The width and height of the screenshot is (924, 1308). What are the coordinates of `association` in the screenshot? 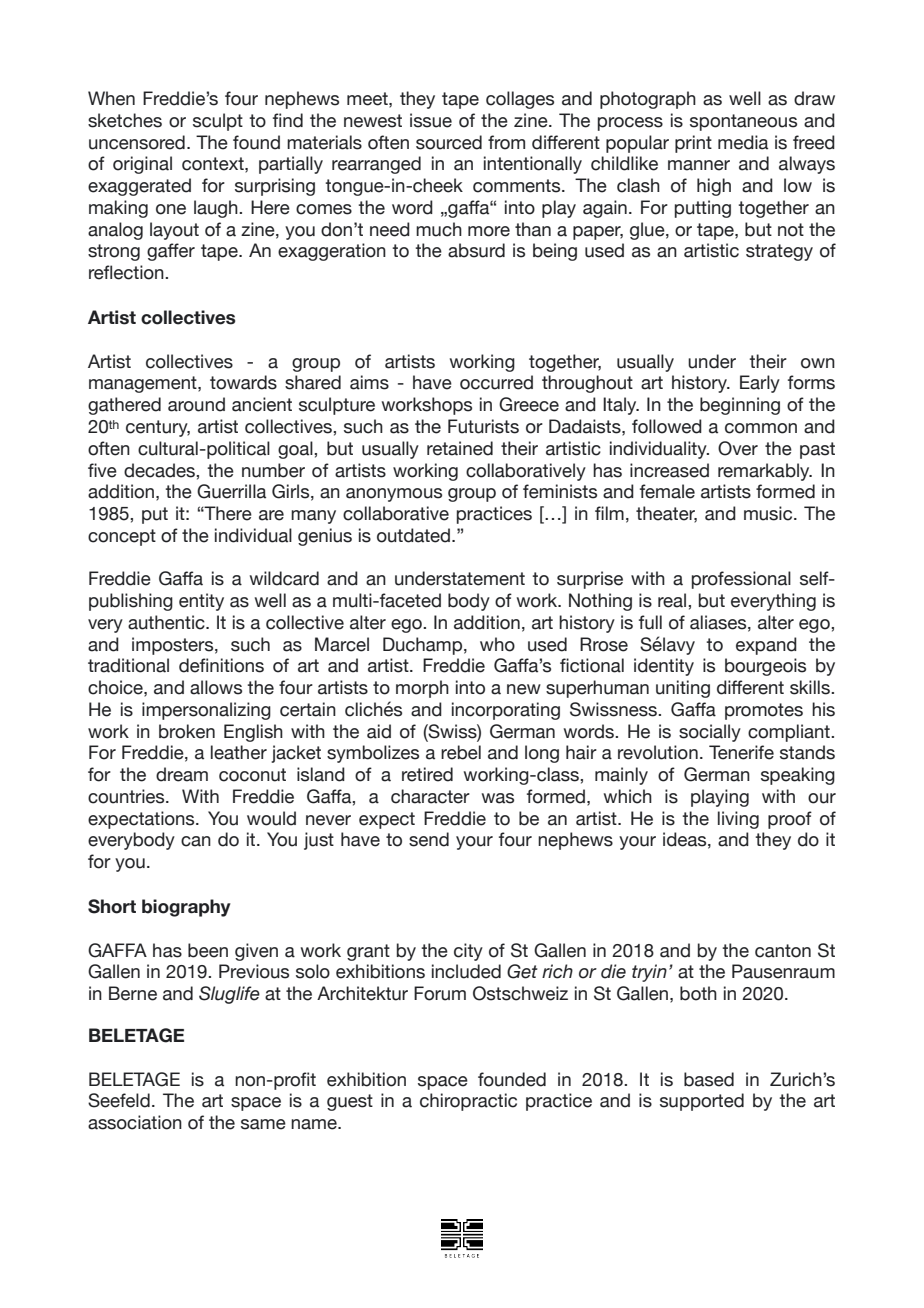 It's located at (135, 1122).
